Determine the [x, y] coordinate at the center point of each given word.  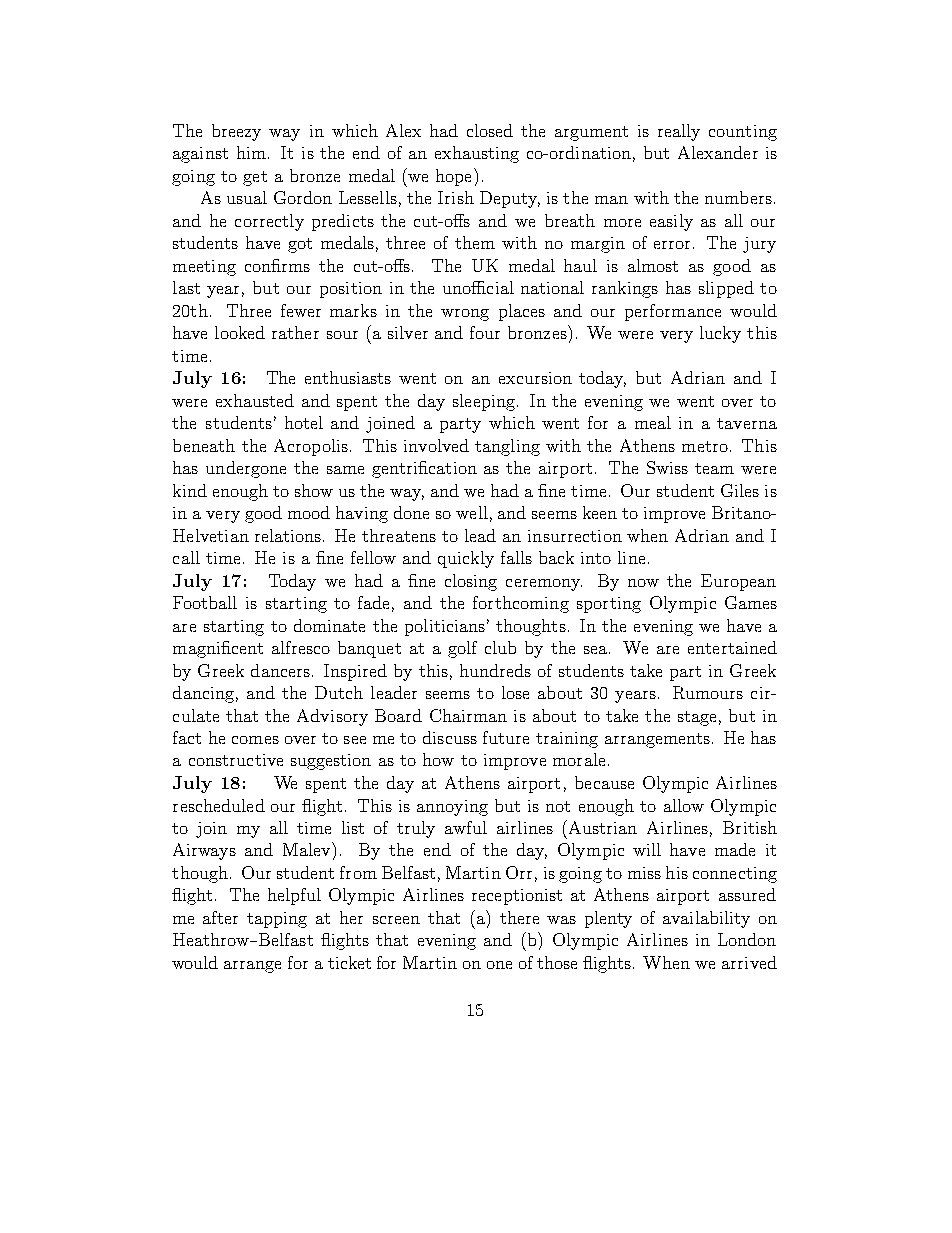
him [253, 152]
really [679, 132]
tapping [277, 920]
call [186, 557]
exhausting [477, 154]
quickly [466, 559]
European [738, 582]
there [519, 917]
